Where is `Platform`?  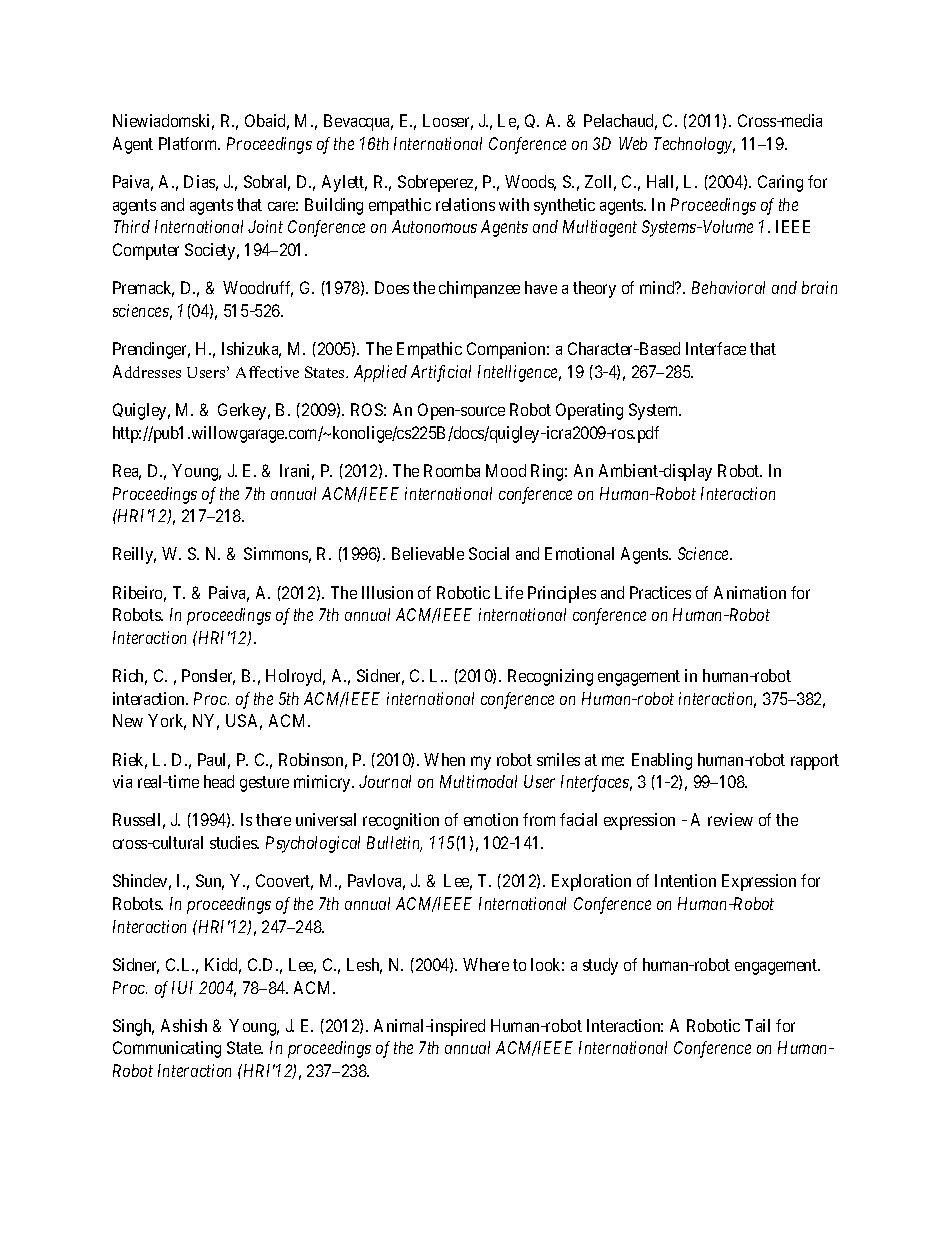
Platform is located at coordinates (189, 143).
